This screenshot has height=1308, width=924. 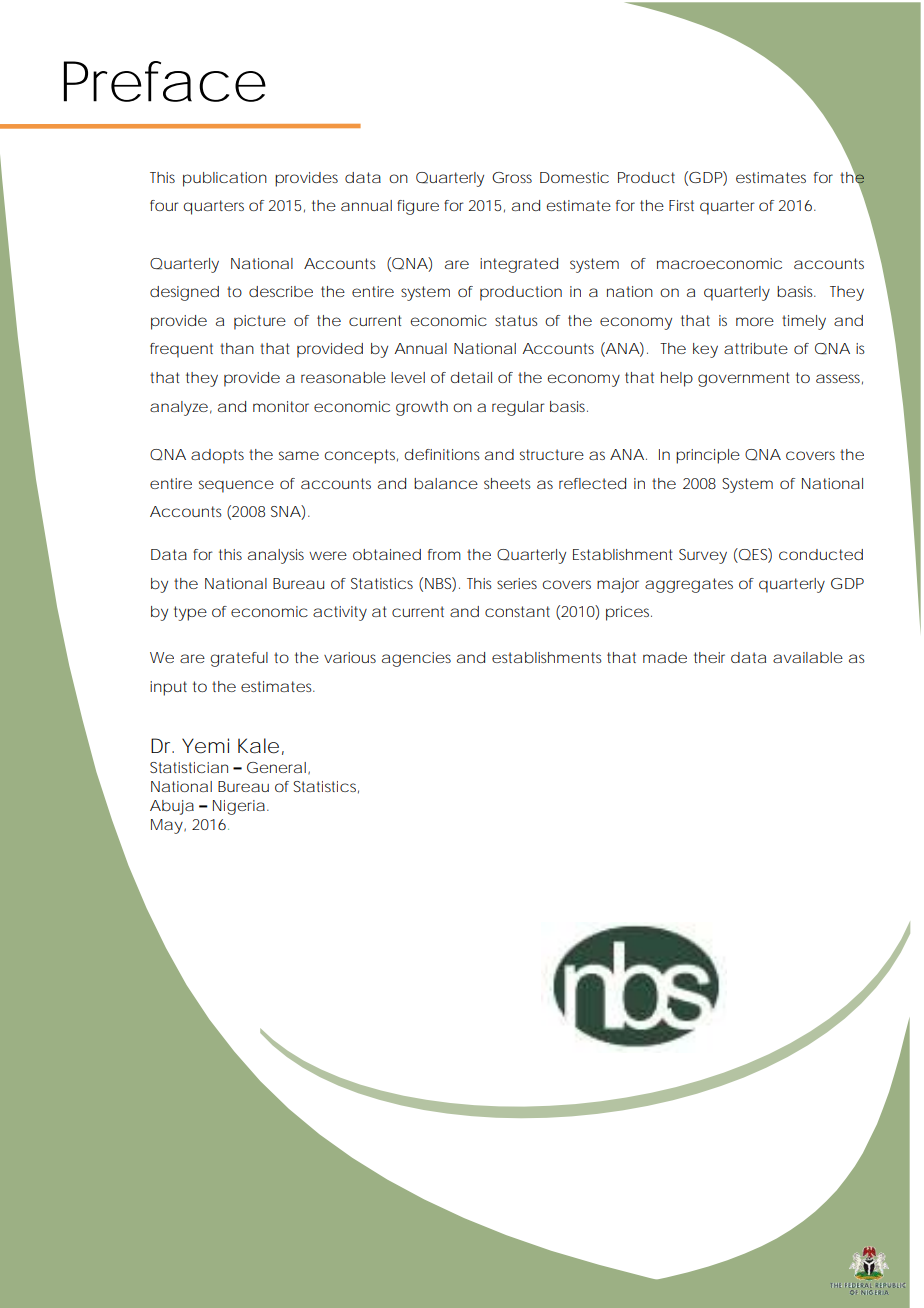 I want to click on General, so click(x=276, y=767).
